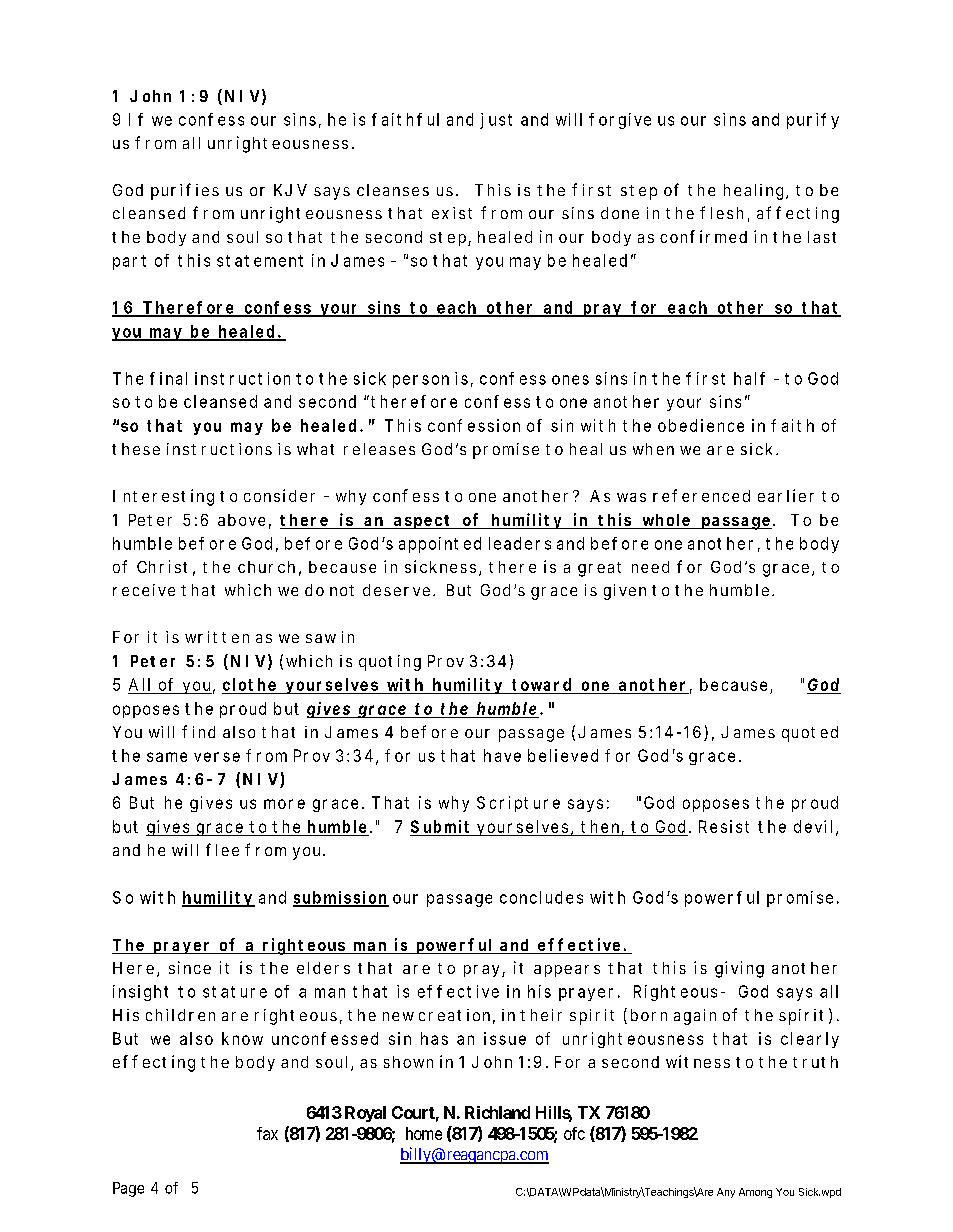 This page has width=953, height=1232. I want to click on home, so click(424, 1133).
